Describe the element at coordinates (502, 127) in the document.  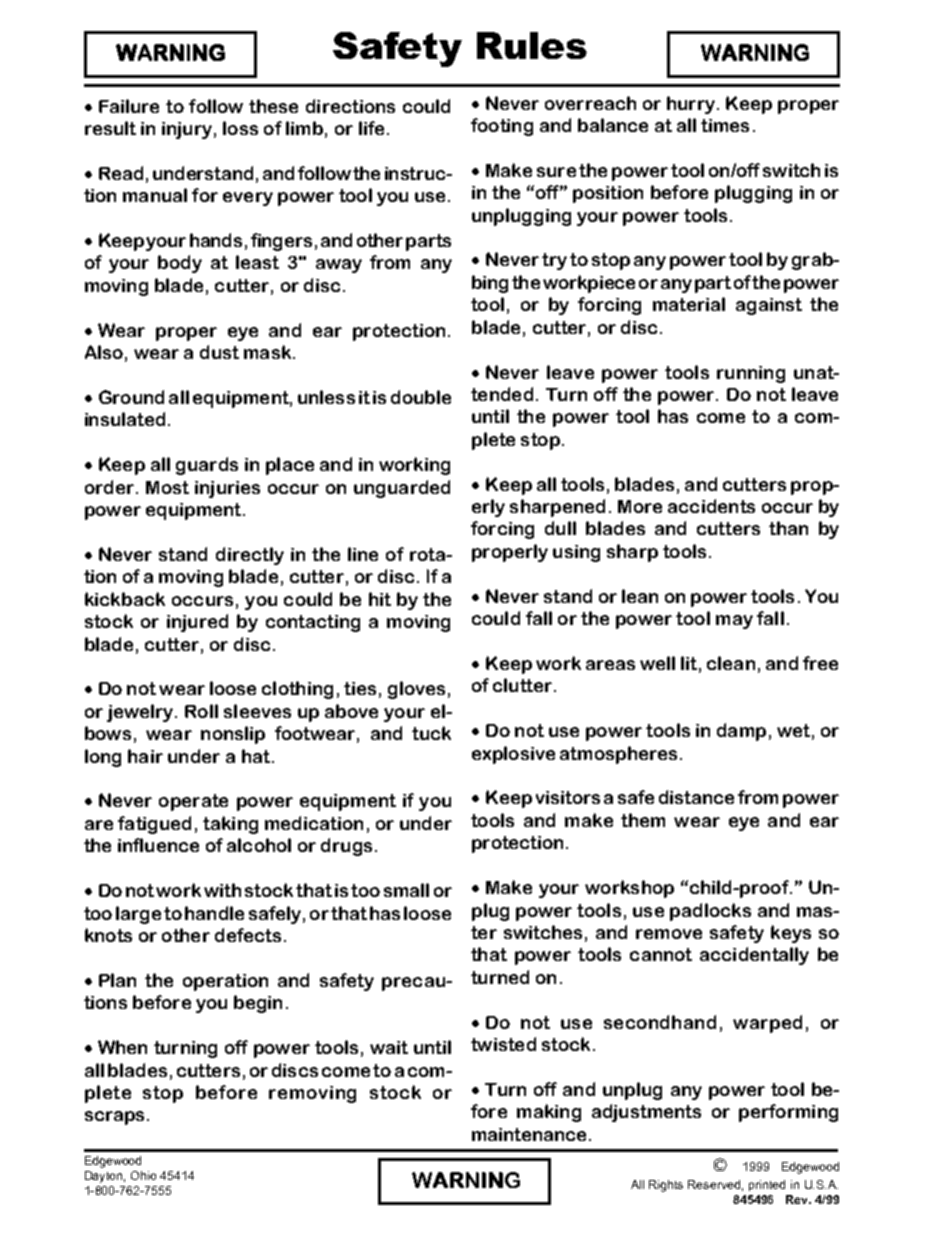
I see `footing` at that location.
